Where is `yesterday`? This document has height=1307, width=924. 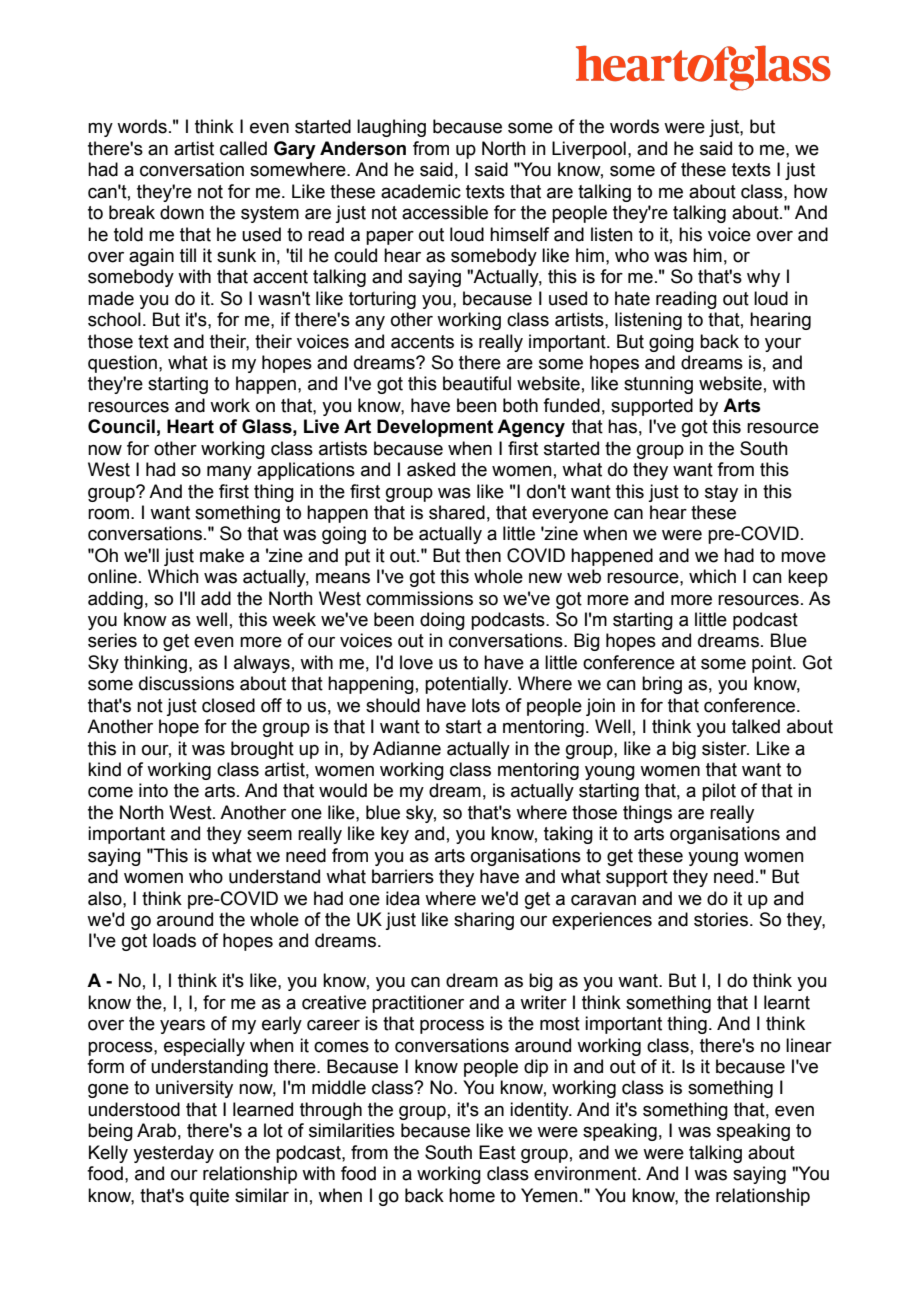
yesterday is located at coordinates (173, 1154).
